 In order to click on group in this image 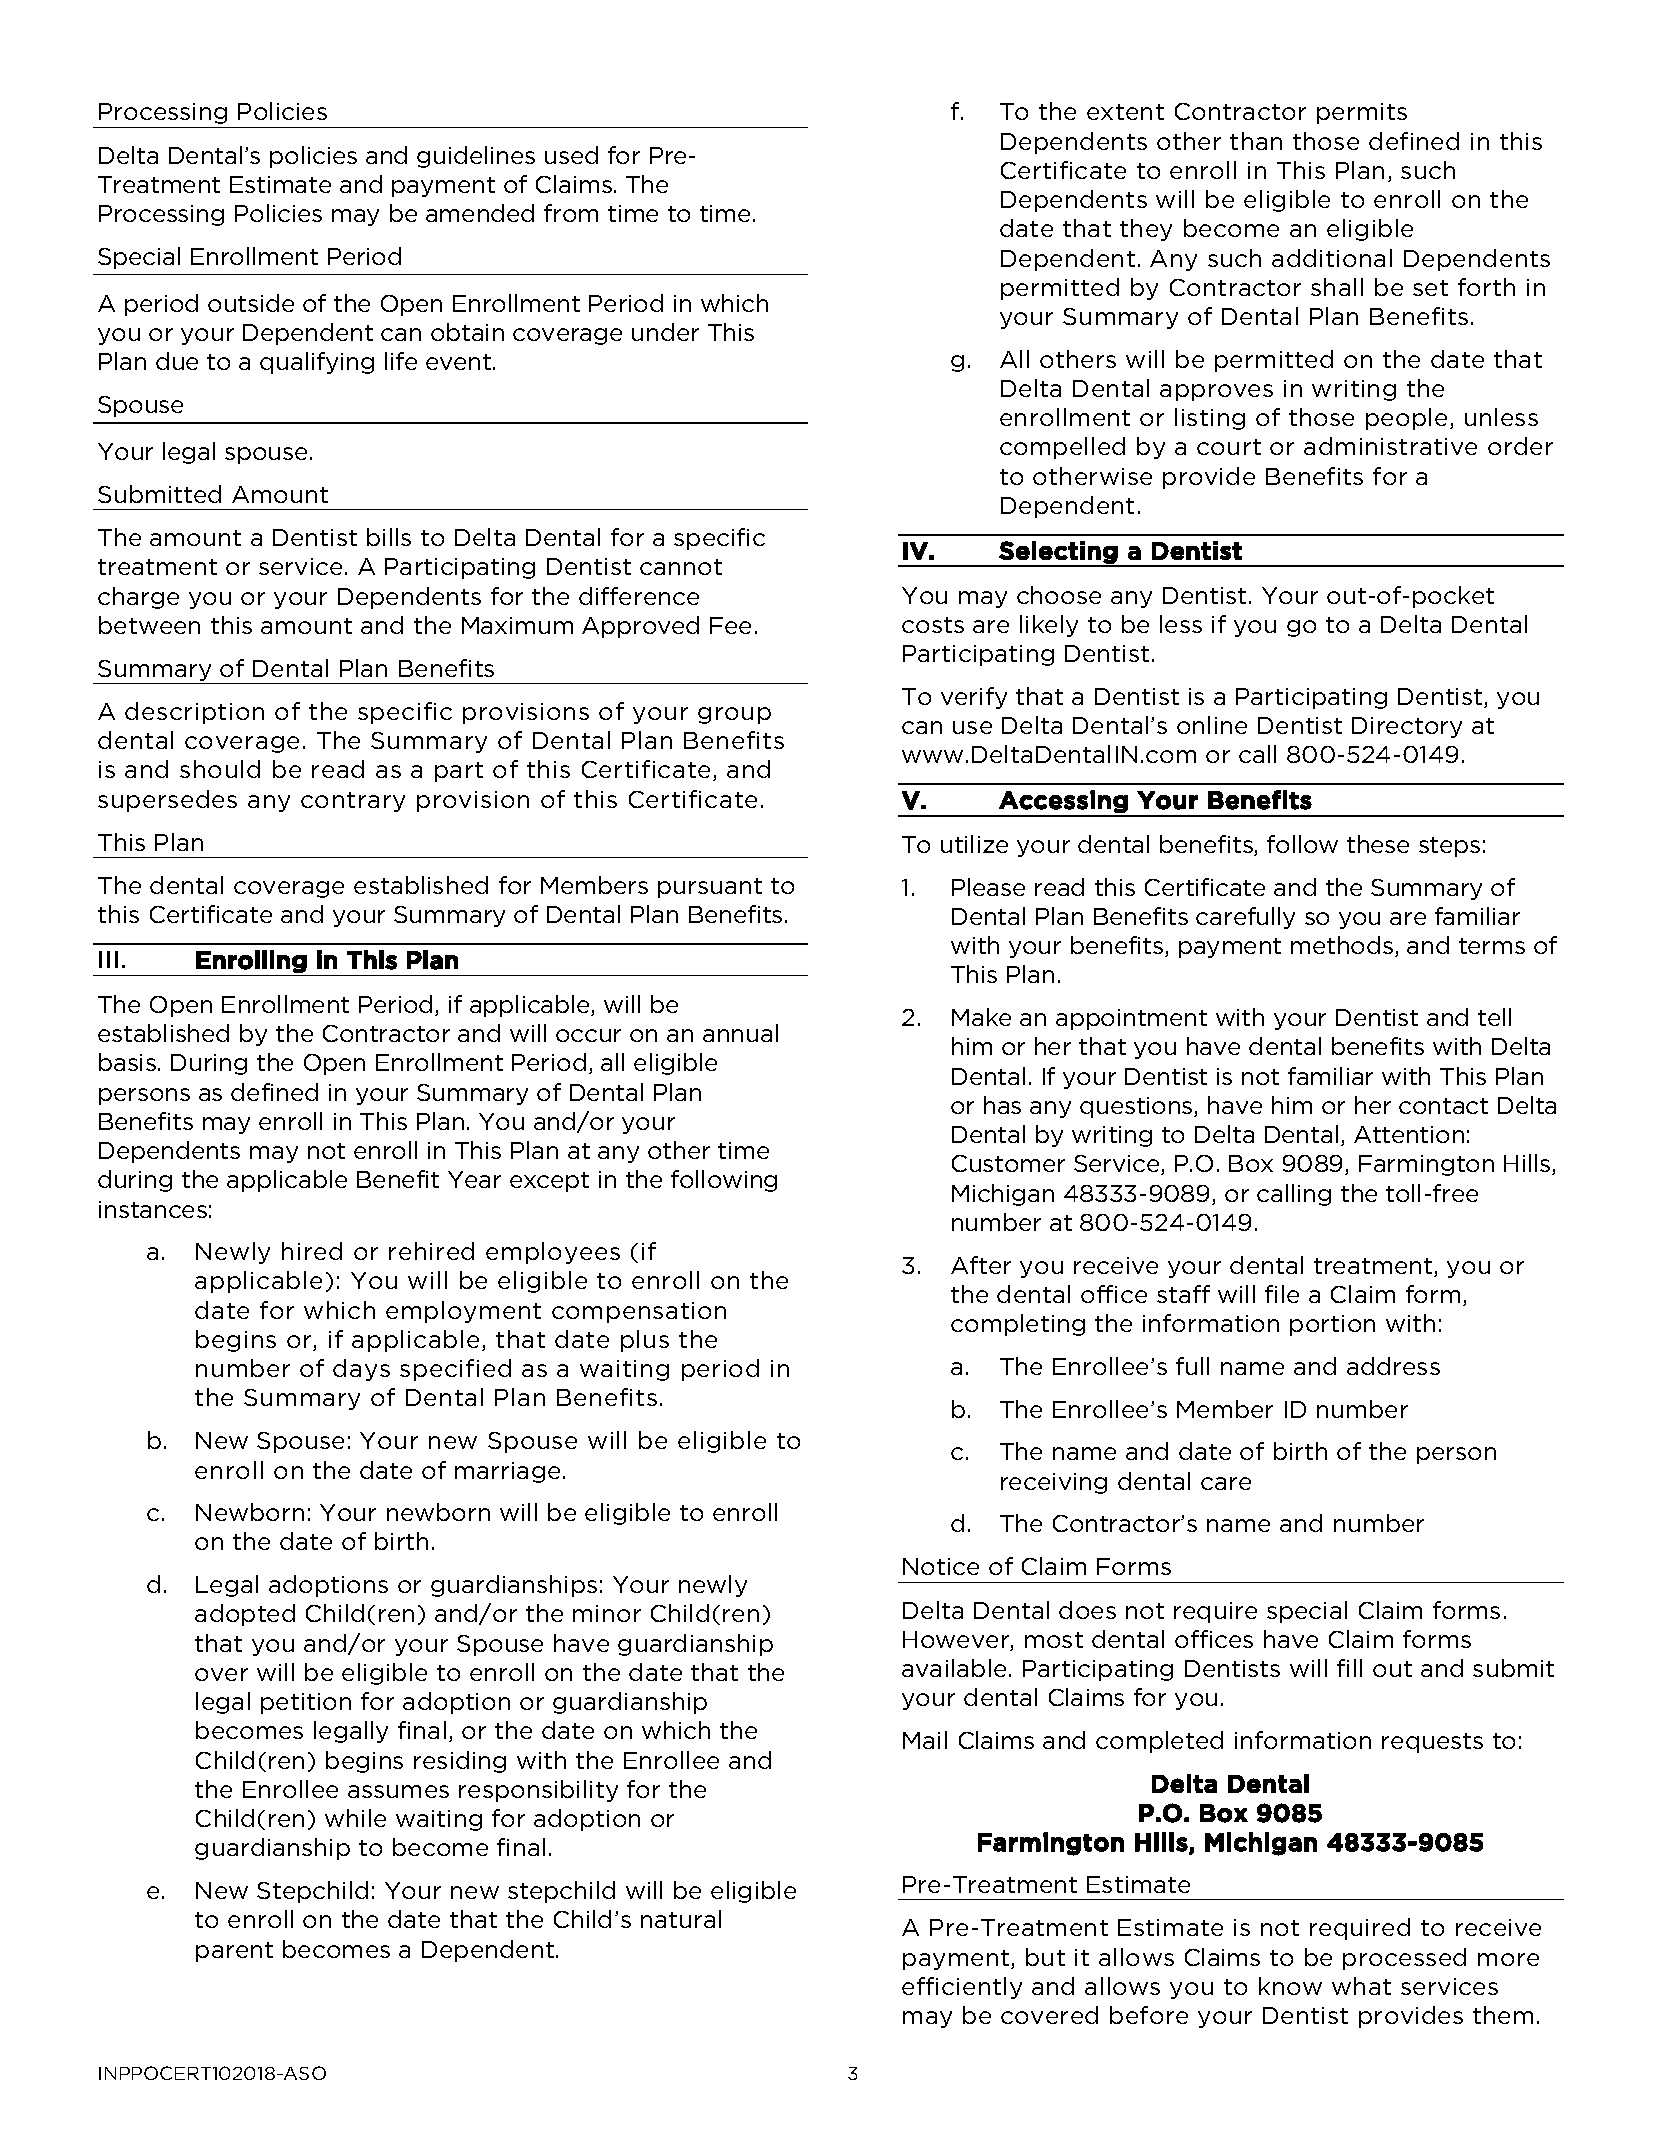, I will do `click(734, 715)`.
